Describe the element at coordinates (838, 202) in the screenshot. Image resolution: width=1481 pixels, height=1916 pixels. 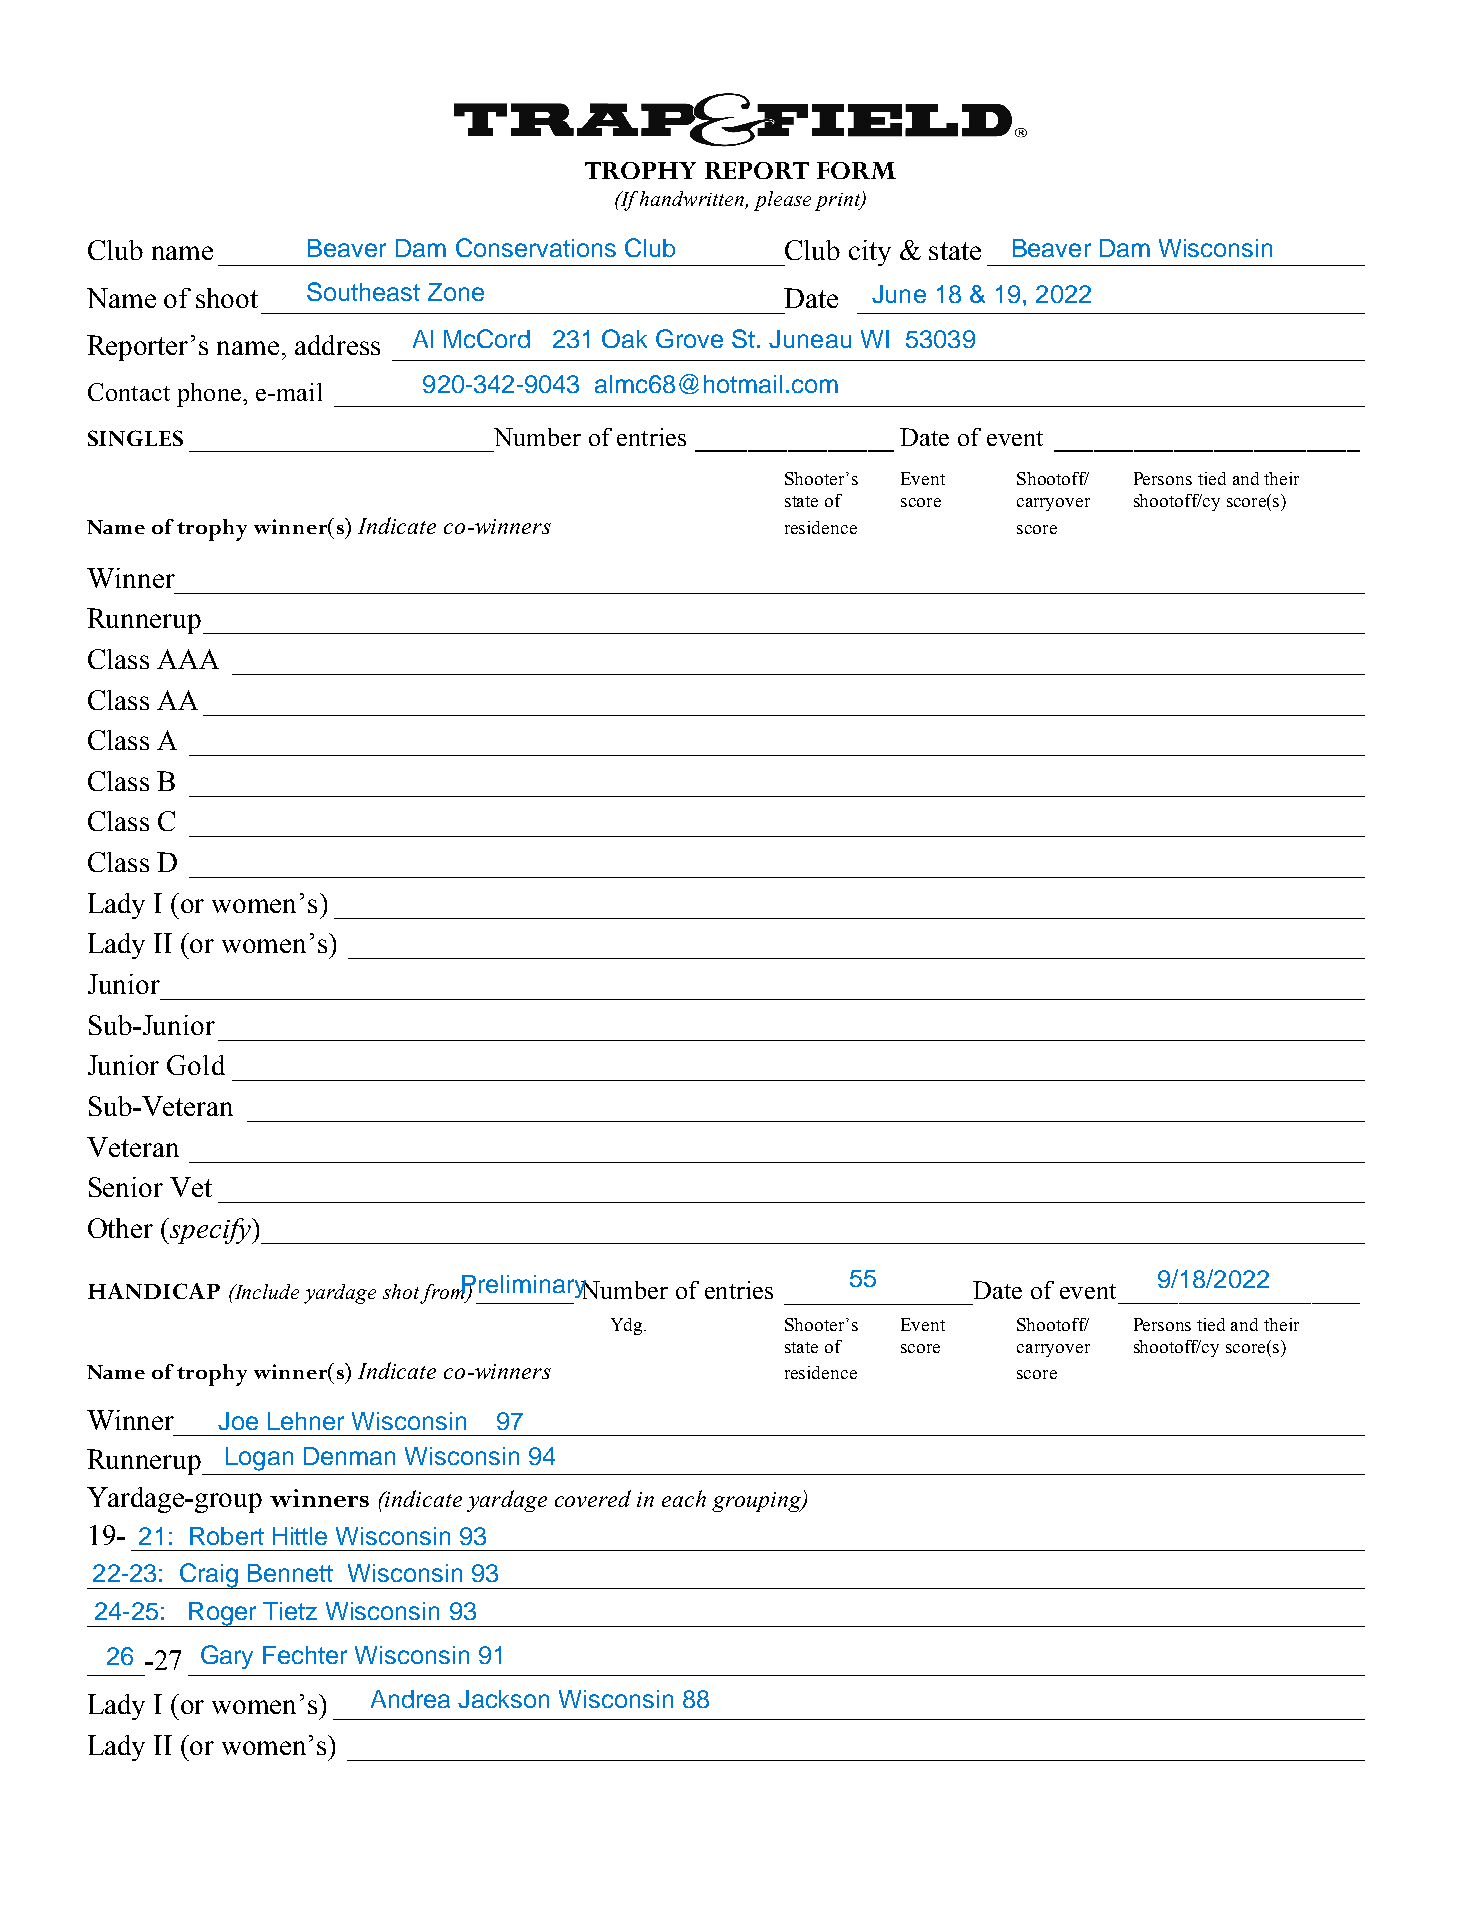
I see `print` at that location.
